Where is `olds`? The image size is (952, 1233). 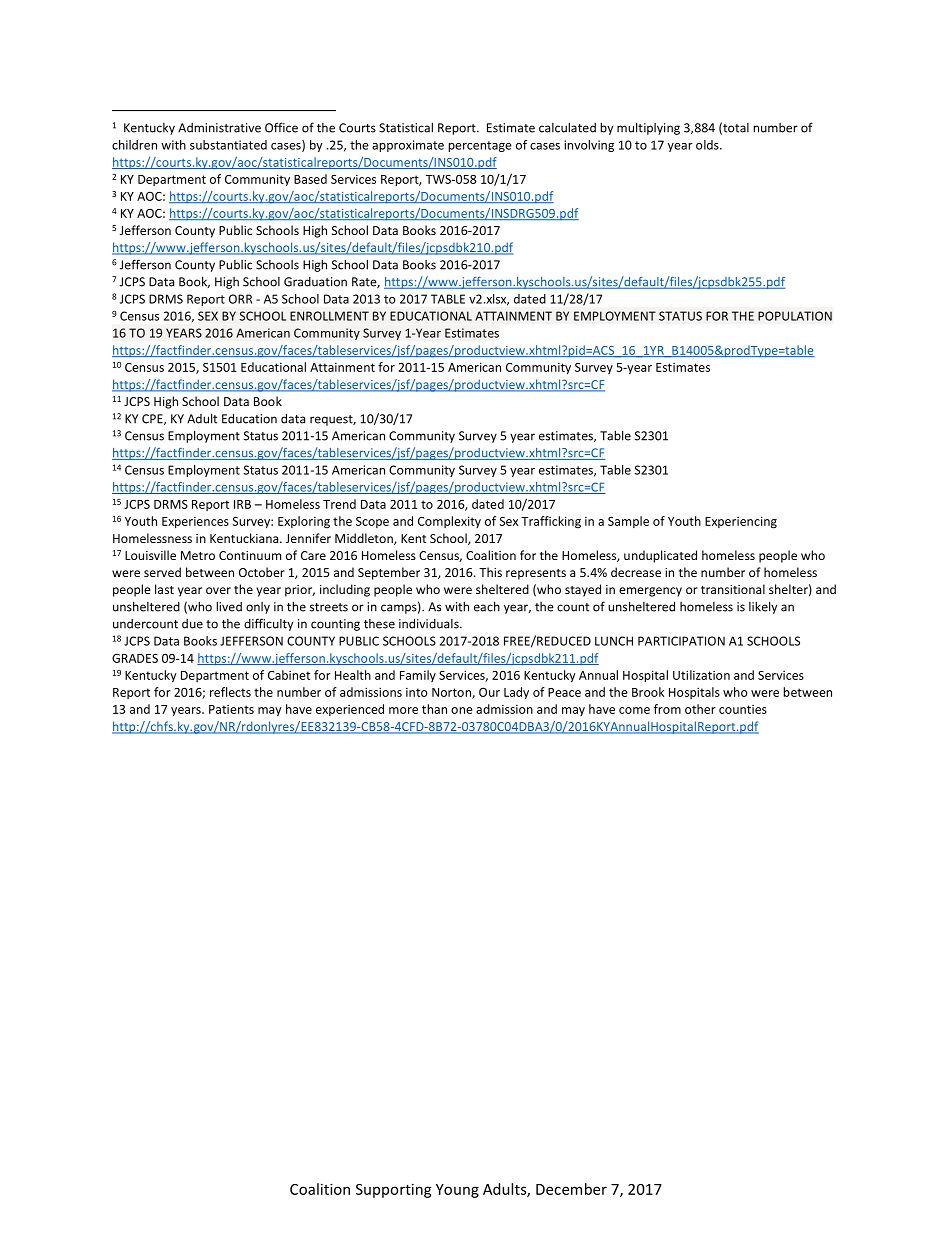 olds is located at coordinates (708, 145).
